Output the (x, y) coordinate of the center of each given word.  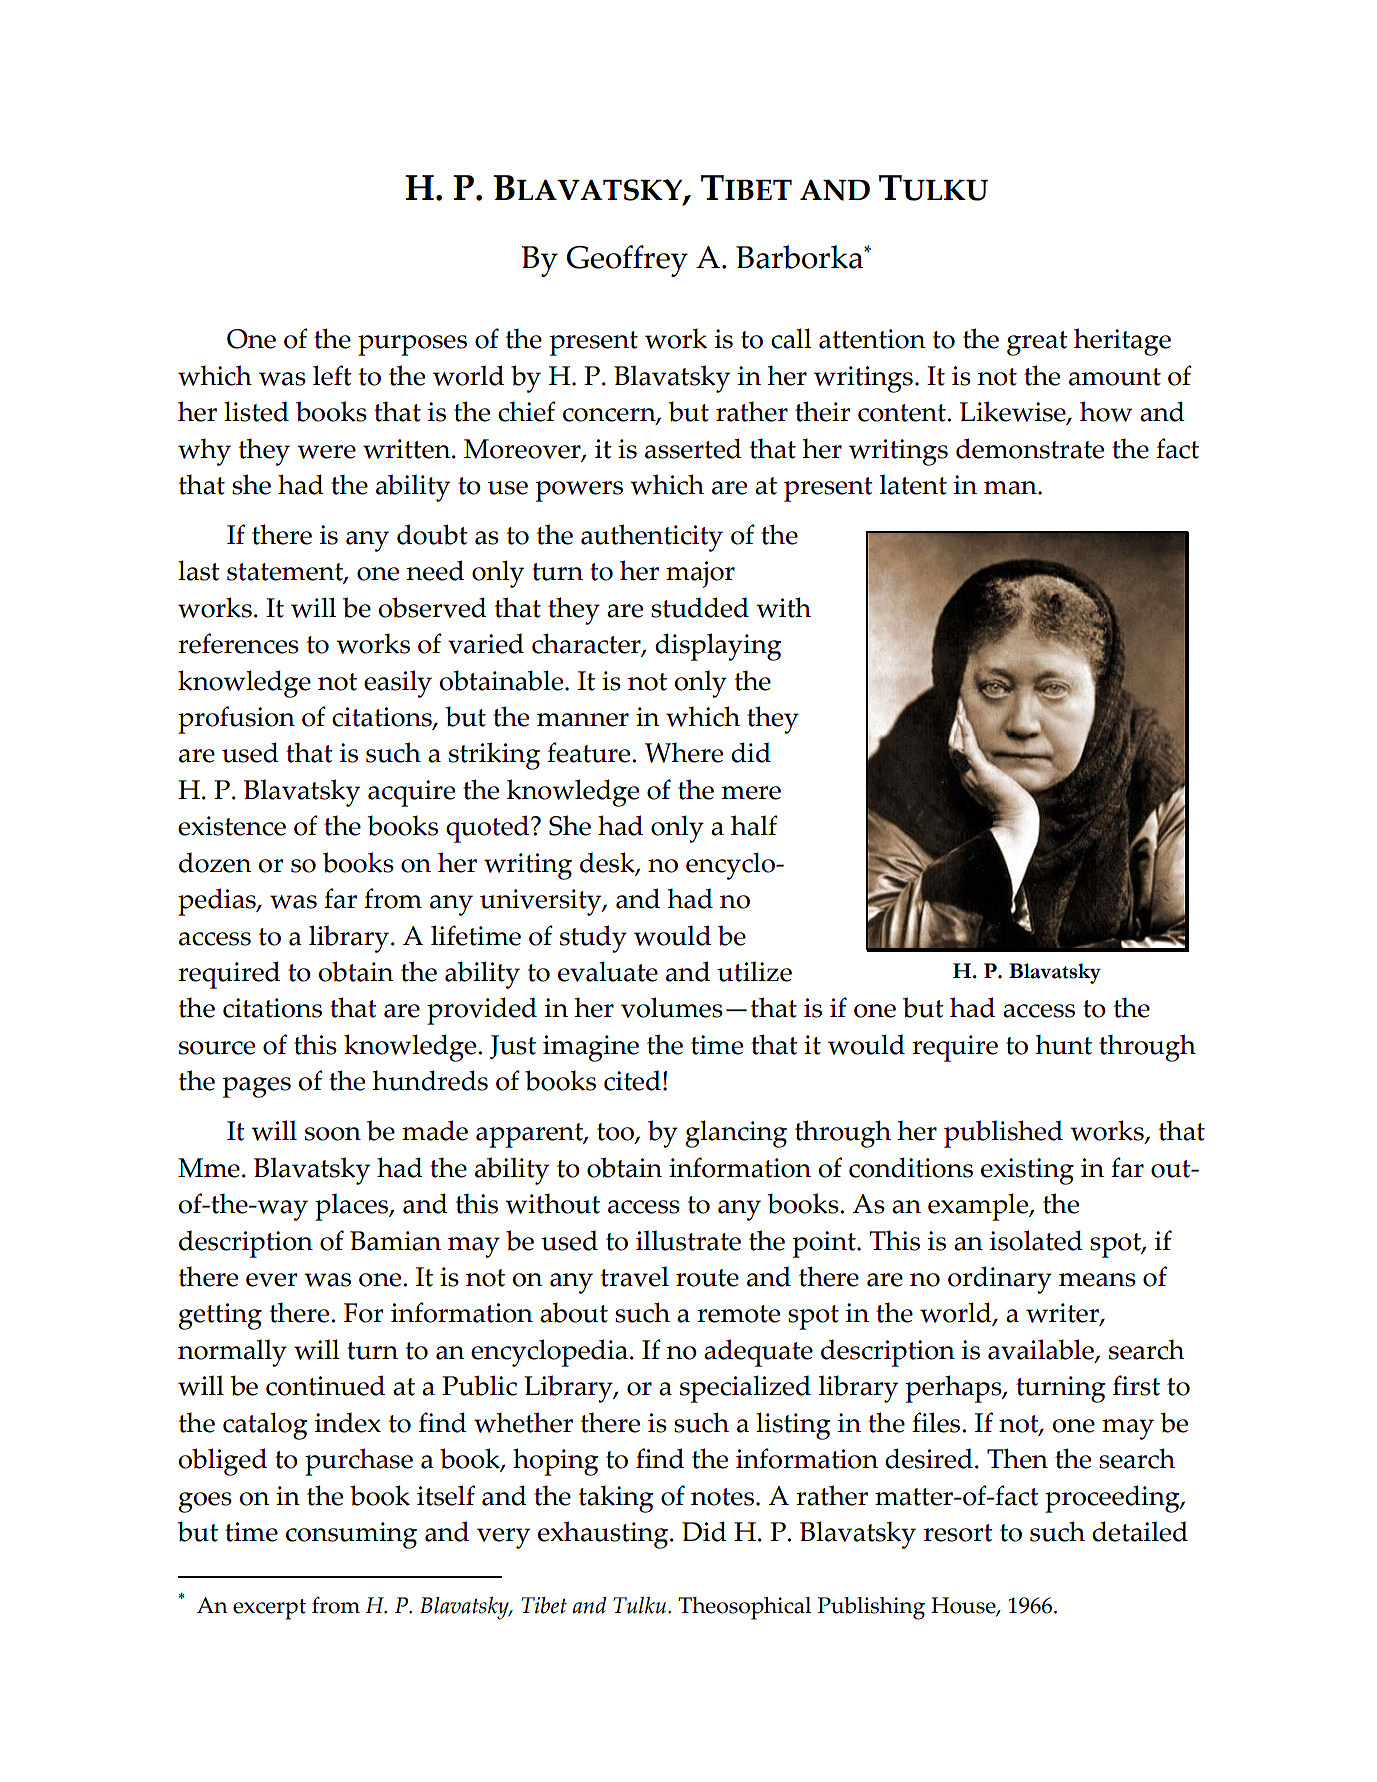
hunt (1064, 1044)
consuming (351, 1535)
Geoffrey (627, 261)
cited (632, 1080)
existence (232, 826)
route (707, 1278)
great (1037, 343)
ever (271, 1280)
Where (684, 752)
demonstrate (1030, 448)
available (1042, 1350)
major (700, 574)
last (199, 570)
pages (257, 1087)
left (332, 375)
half (754, 825)
